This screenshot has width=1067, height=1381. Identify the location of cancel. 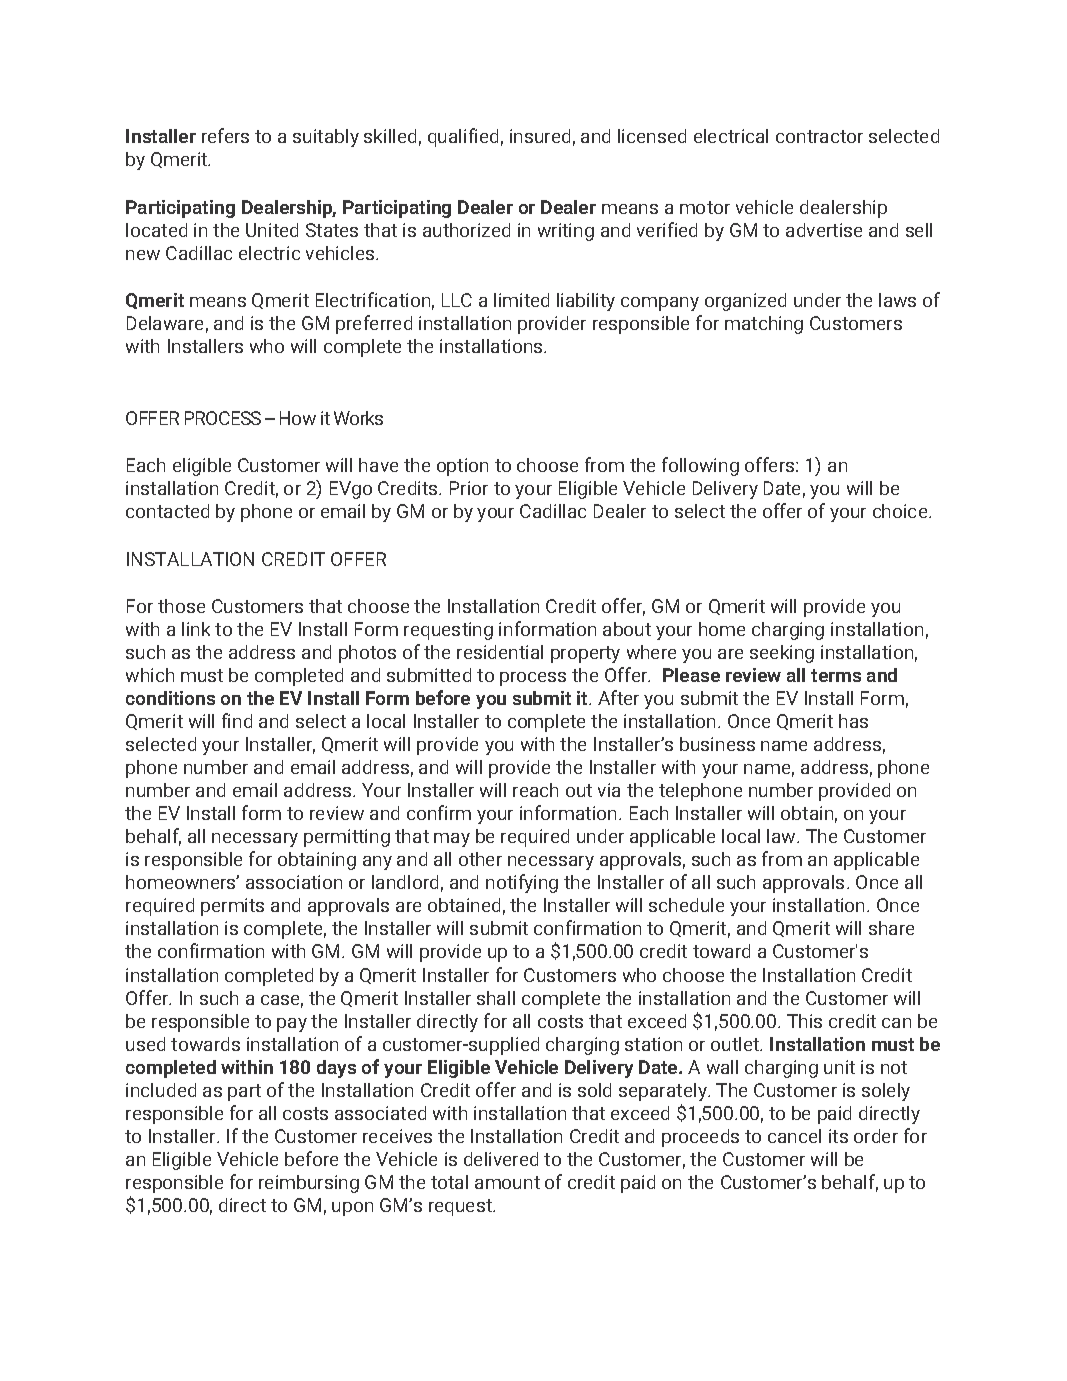
(794, 1136).
